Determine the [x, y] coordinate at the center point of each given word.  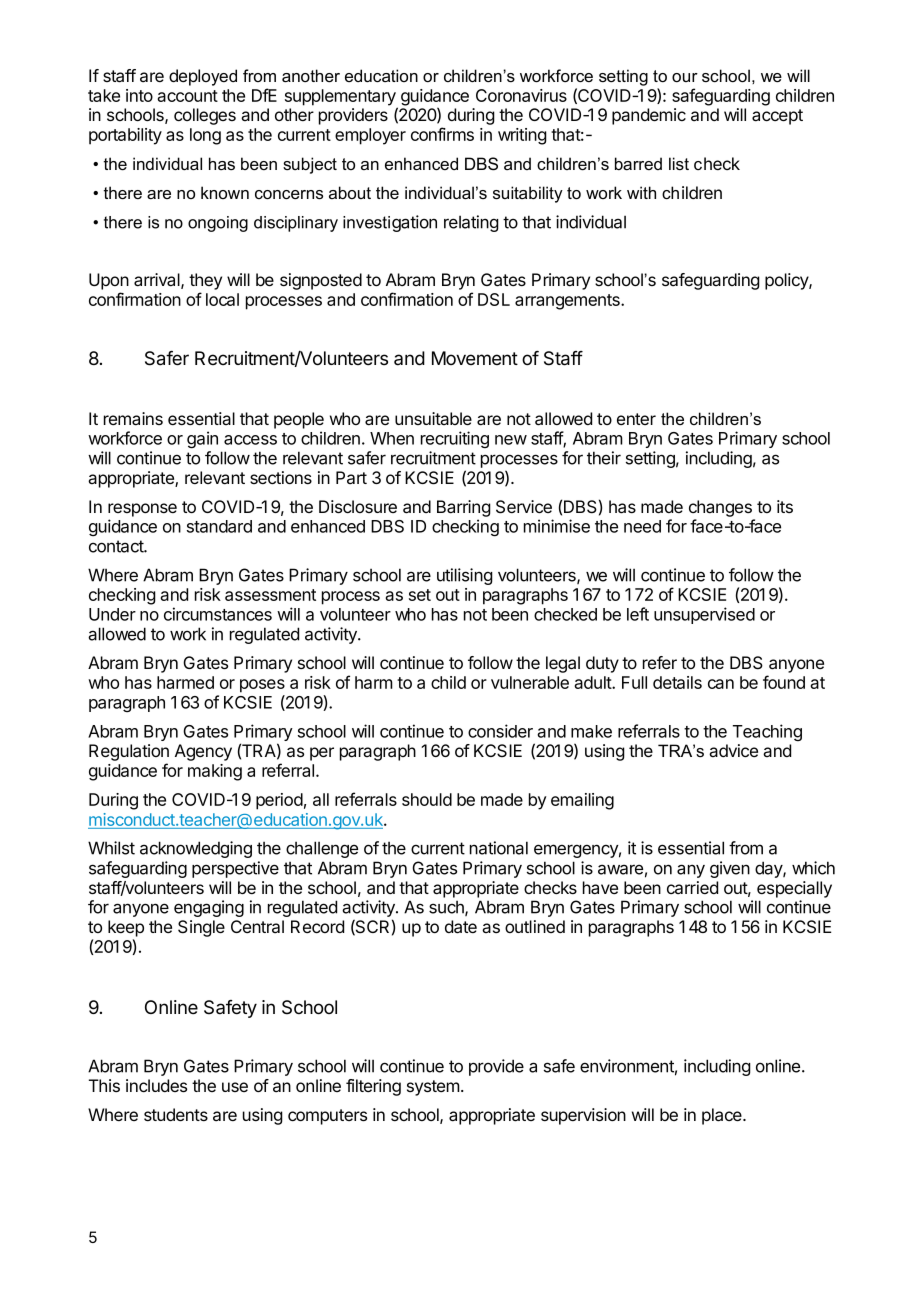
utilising [465, 576]
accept [777, 117]
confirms [442, 134]
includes [156, 1085]
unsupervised [704, 615]
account [187, 96]
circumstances [218, 614]
